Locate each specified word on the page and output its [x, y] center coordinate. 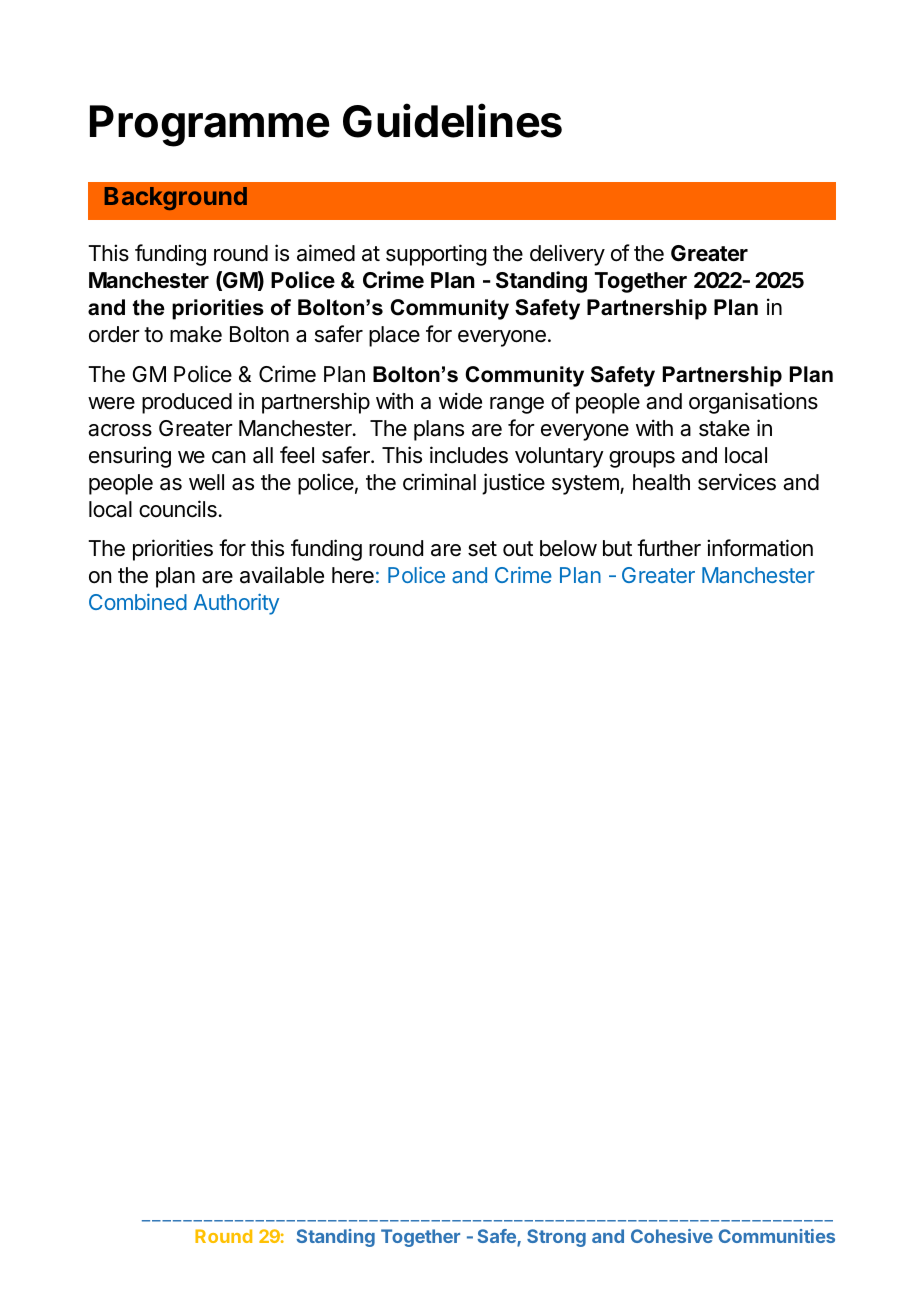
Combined [138, 602]
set [482, 549]
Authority [236, 604]
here [353, 575]
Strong [556, 1238]
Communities [777, 1236]
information [760, 548]
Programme [210, 126]
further [669, 548]
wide [460, 401]
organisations [753, 403]
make [196, 334]
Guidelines [452, 120]
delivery [567, 255]
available [282, 575]
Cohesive [672, 1236]
